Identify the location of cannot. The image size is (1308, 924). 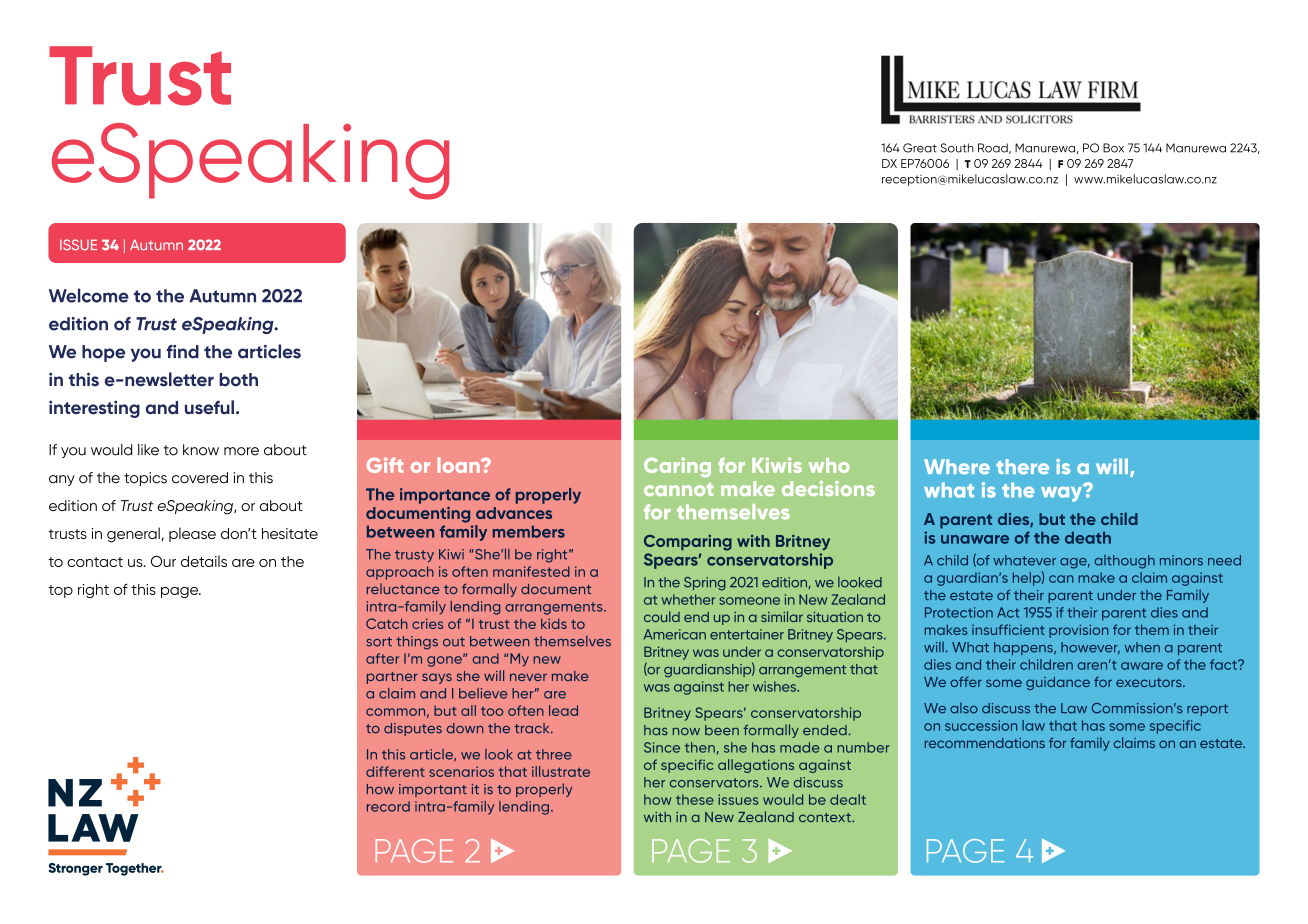
(678, 489).
